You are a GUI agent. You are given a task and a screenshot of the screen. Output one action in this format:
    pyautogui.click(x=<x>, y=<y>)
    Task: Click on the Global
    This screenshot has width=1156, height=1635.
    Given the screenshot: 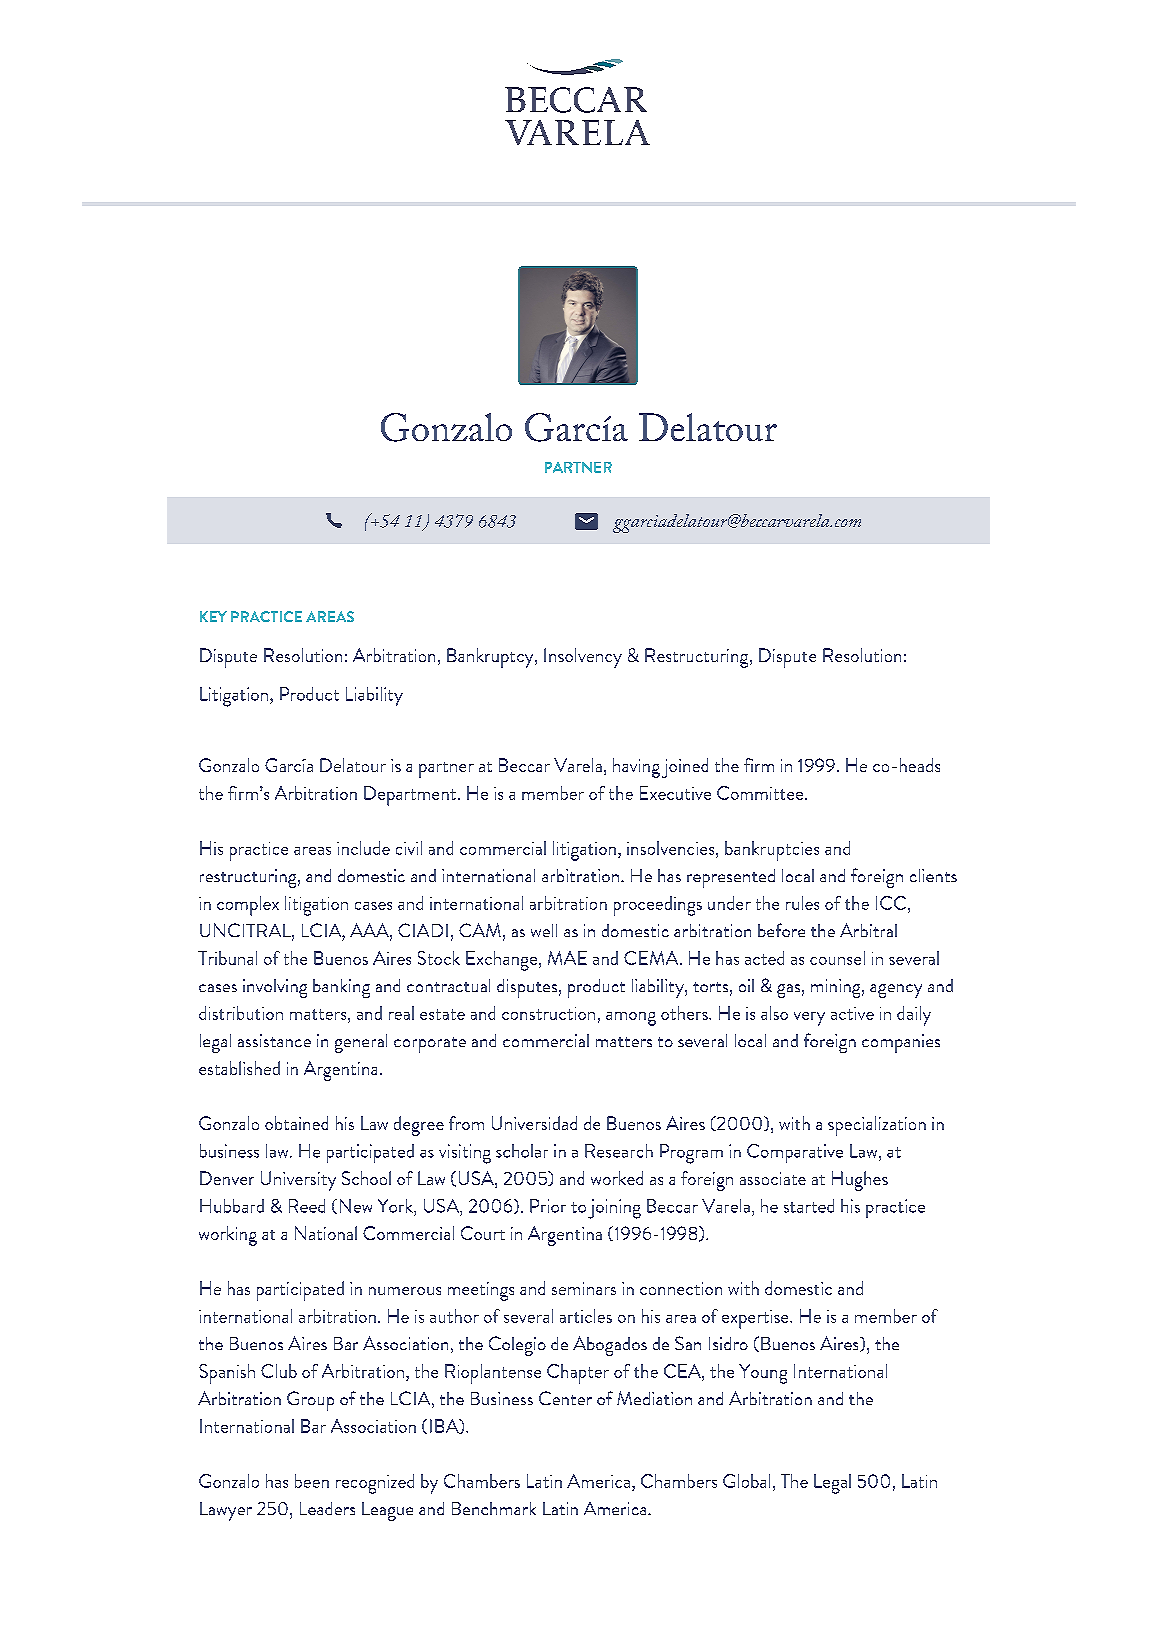 What is the action you would take?
    pyautogui.click(x=746, y=1481)
